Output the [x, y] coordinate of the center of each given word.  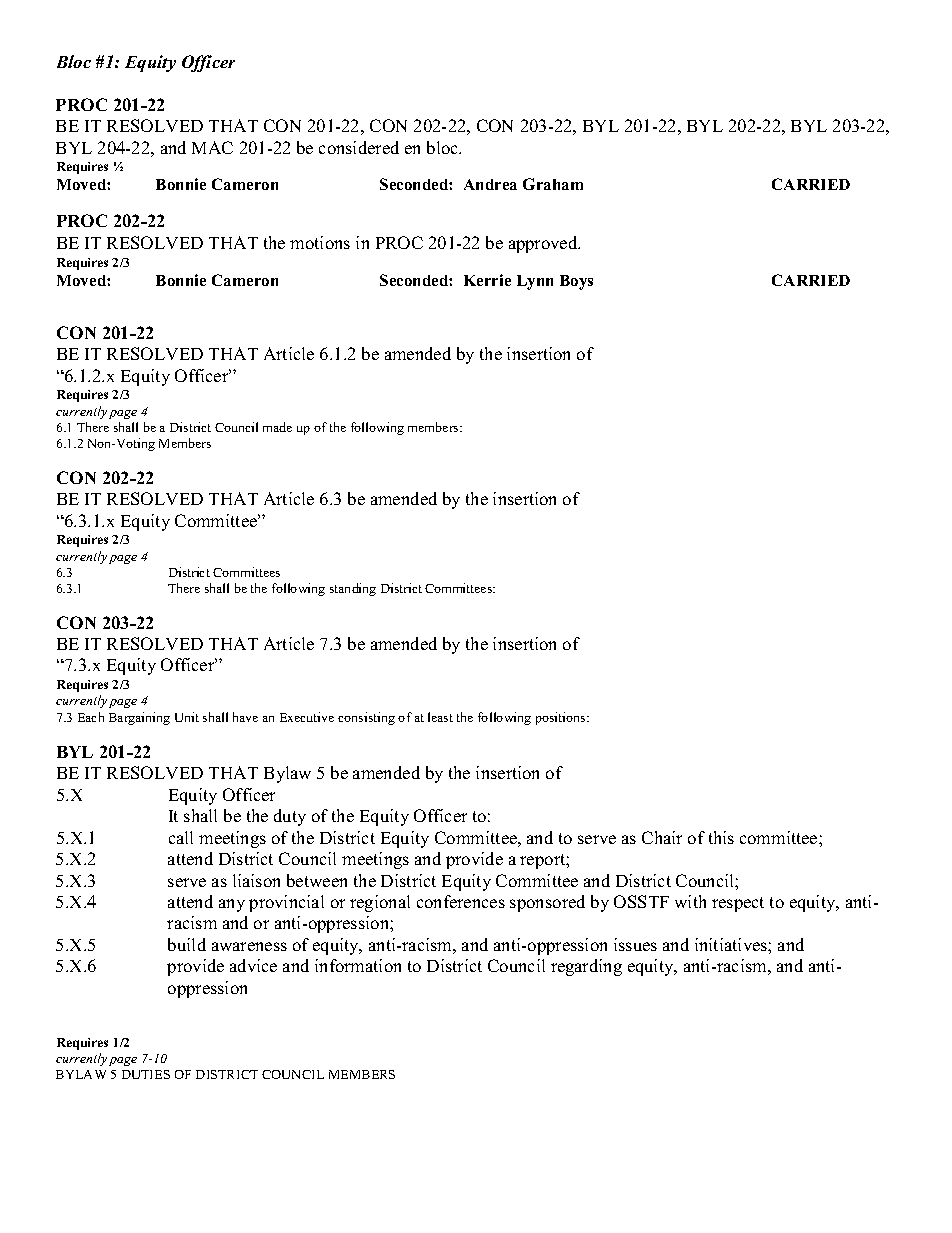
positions [562, 718]
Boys [576, 282]
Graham [553, 184]
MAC [212, 147]
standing [353, 589]
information [358, 965]
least [440, 717]
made [277, 427]
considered [359, 147]
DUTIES [146, 1074]
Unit [187, 717]
